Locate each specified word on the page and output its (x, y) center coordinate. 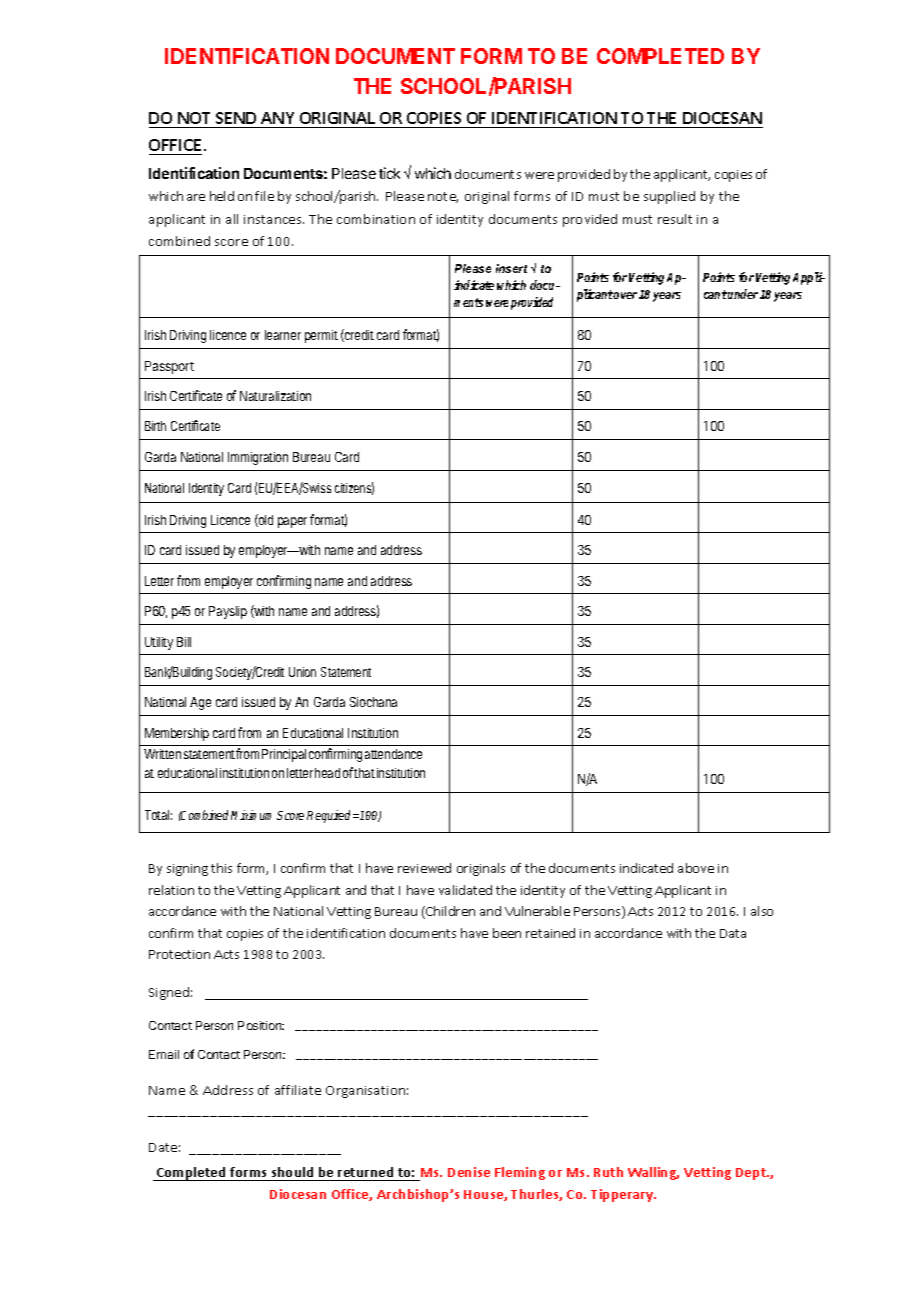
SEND (236, 118)
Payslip (228, 612)
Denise (469, 1172)
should (292, 1172)
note (443, 197)
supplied (669, 197)
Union (302, 672)
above (696, 868)
